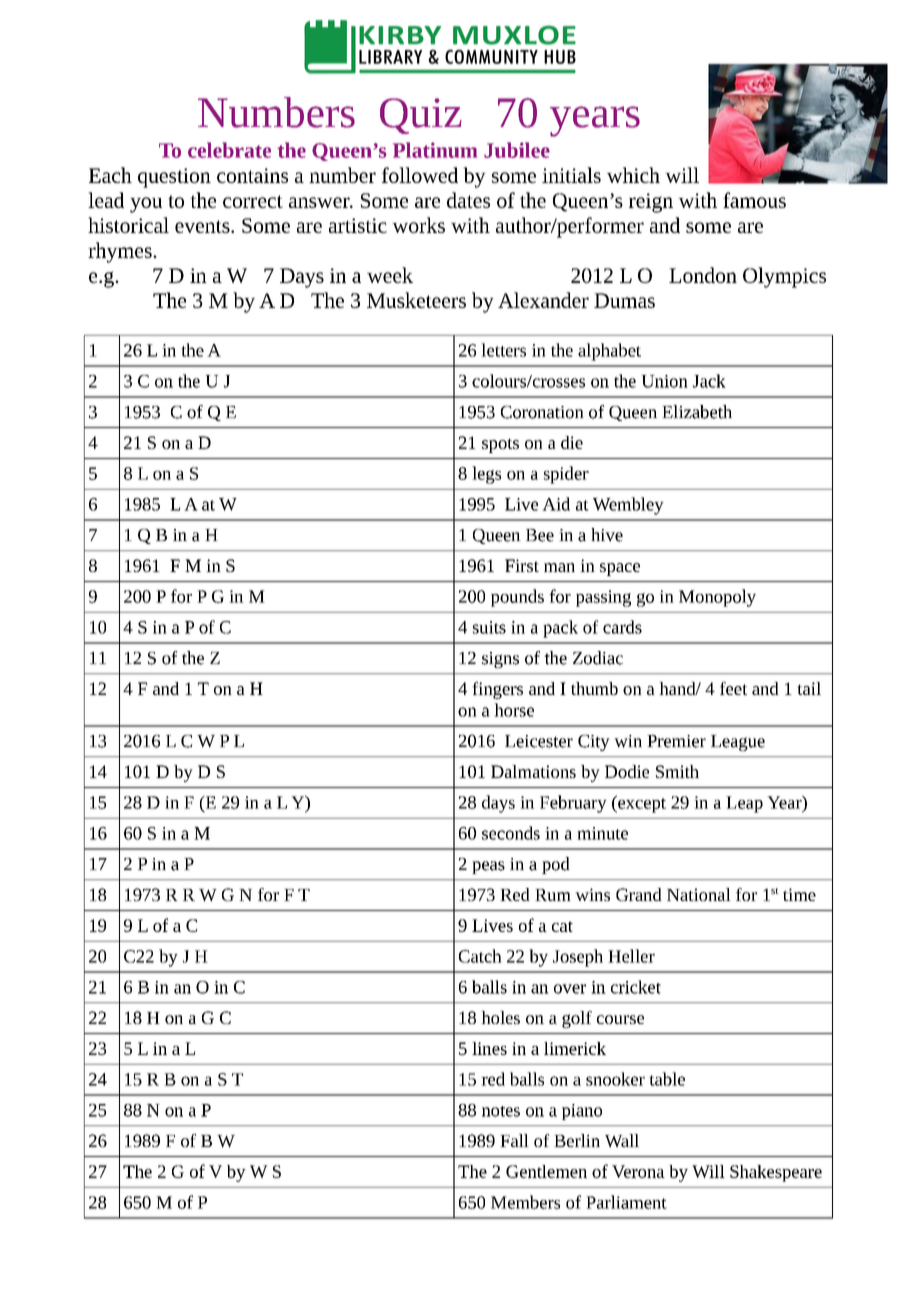  What do you see at coordinates (486, 475) in the image?
I see `legs` at bounding box center [486, 475].
